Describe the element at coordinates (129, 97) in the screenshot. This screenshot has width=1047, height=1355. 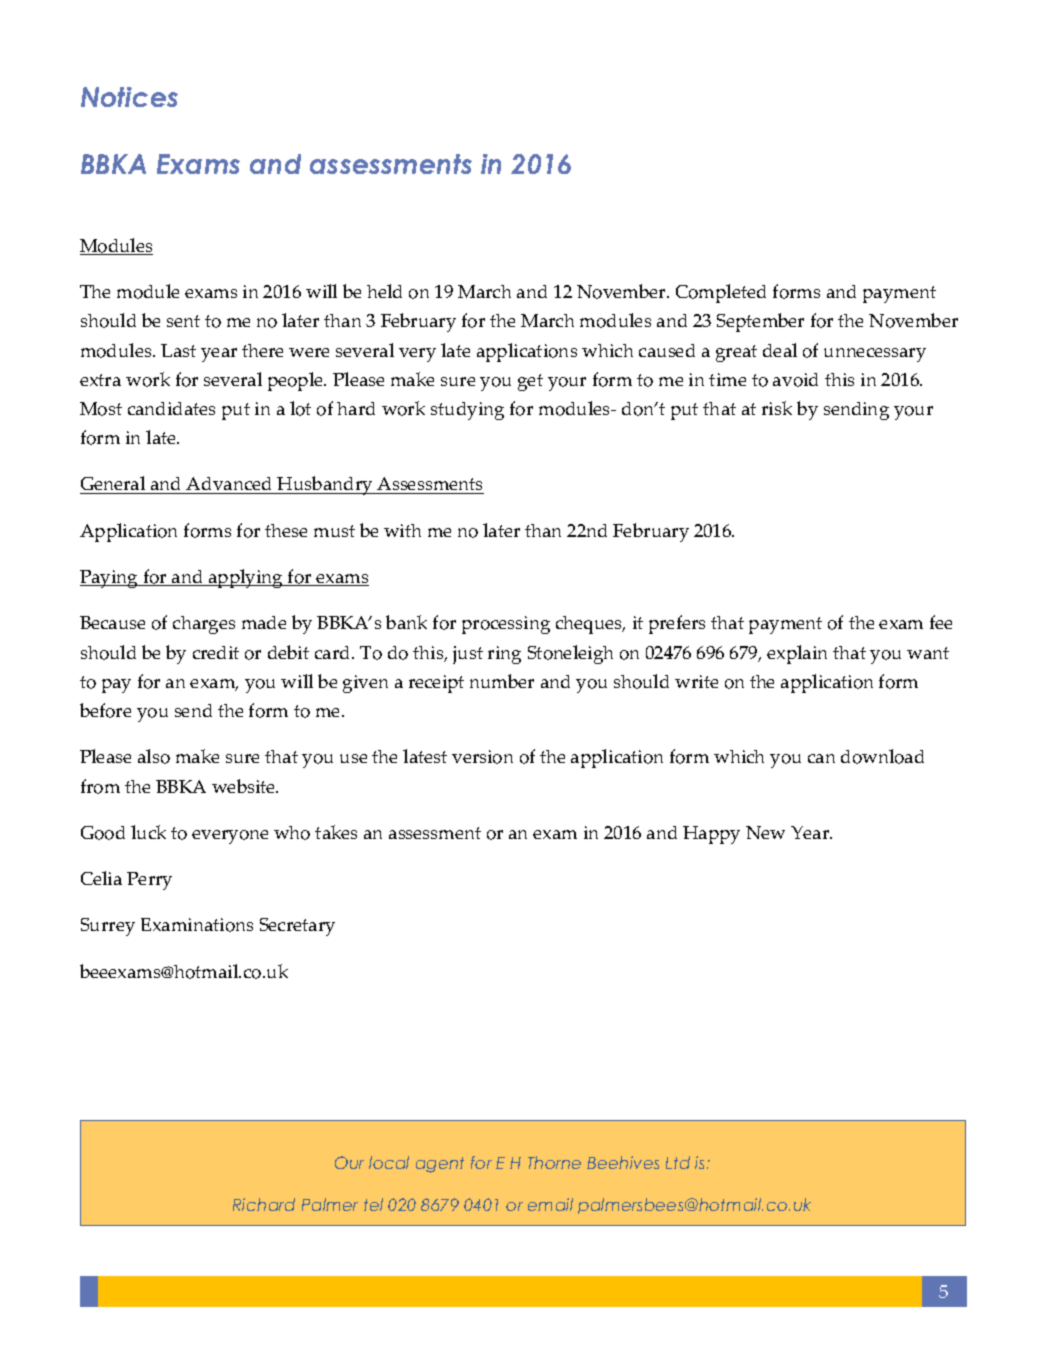
I see `Notices` at that location.
